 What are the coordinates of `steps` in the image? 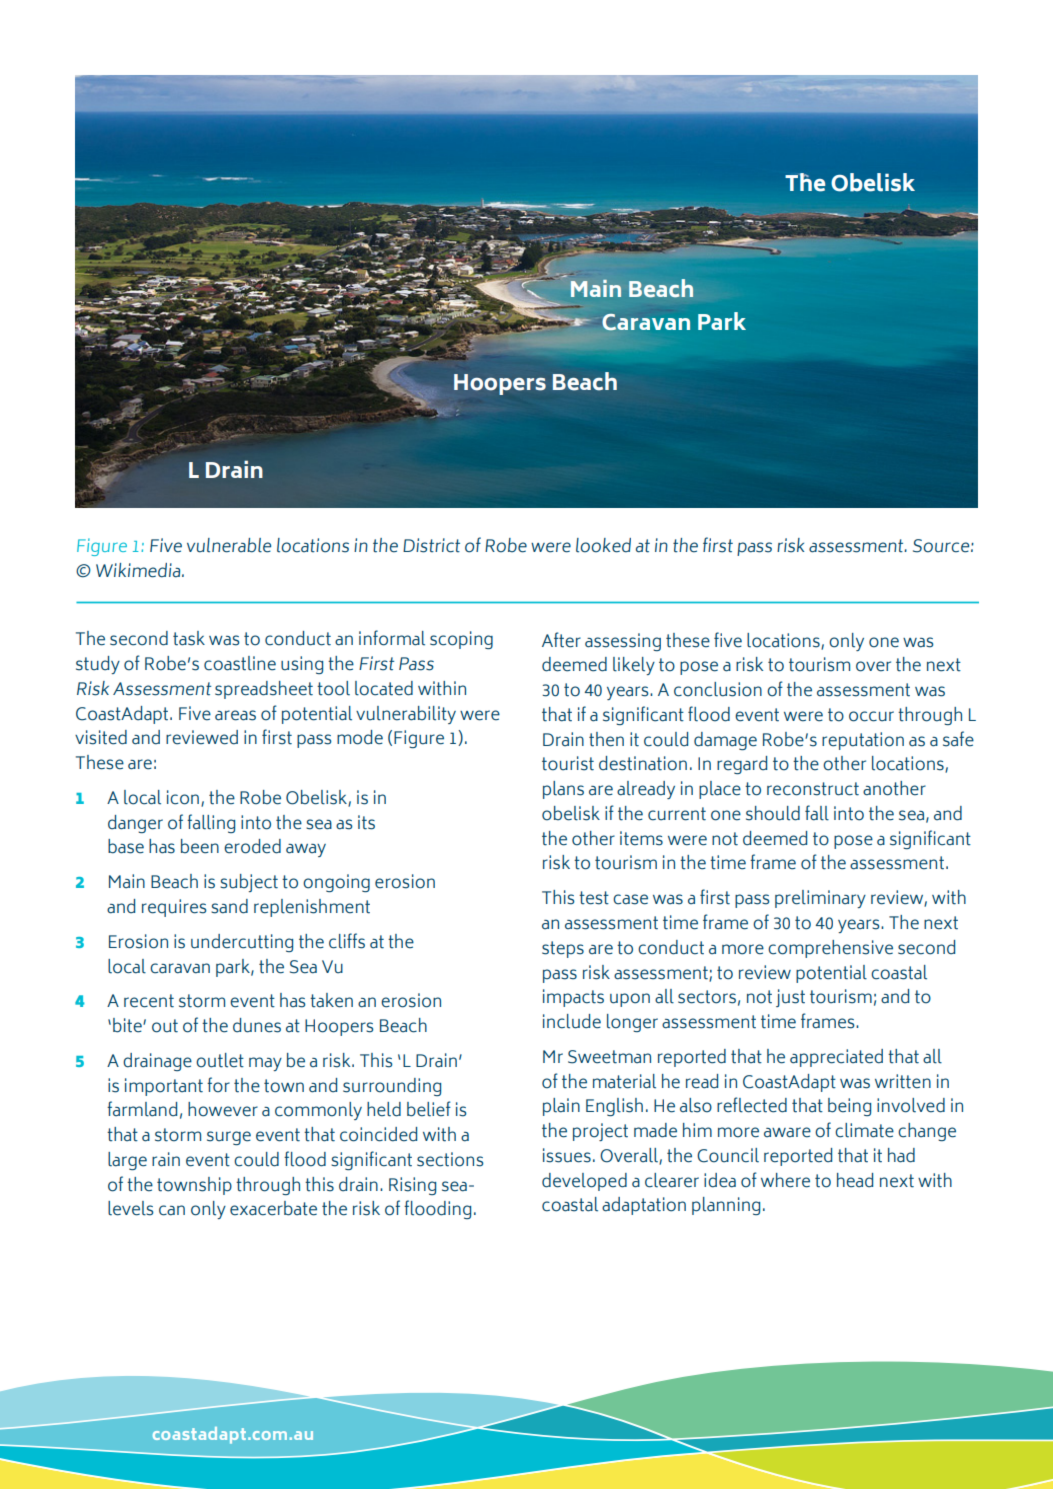 It's located at (563, 949).
